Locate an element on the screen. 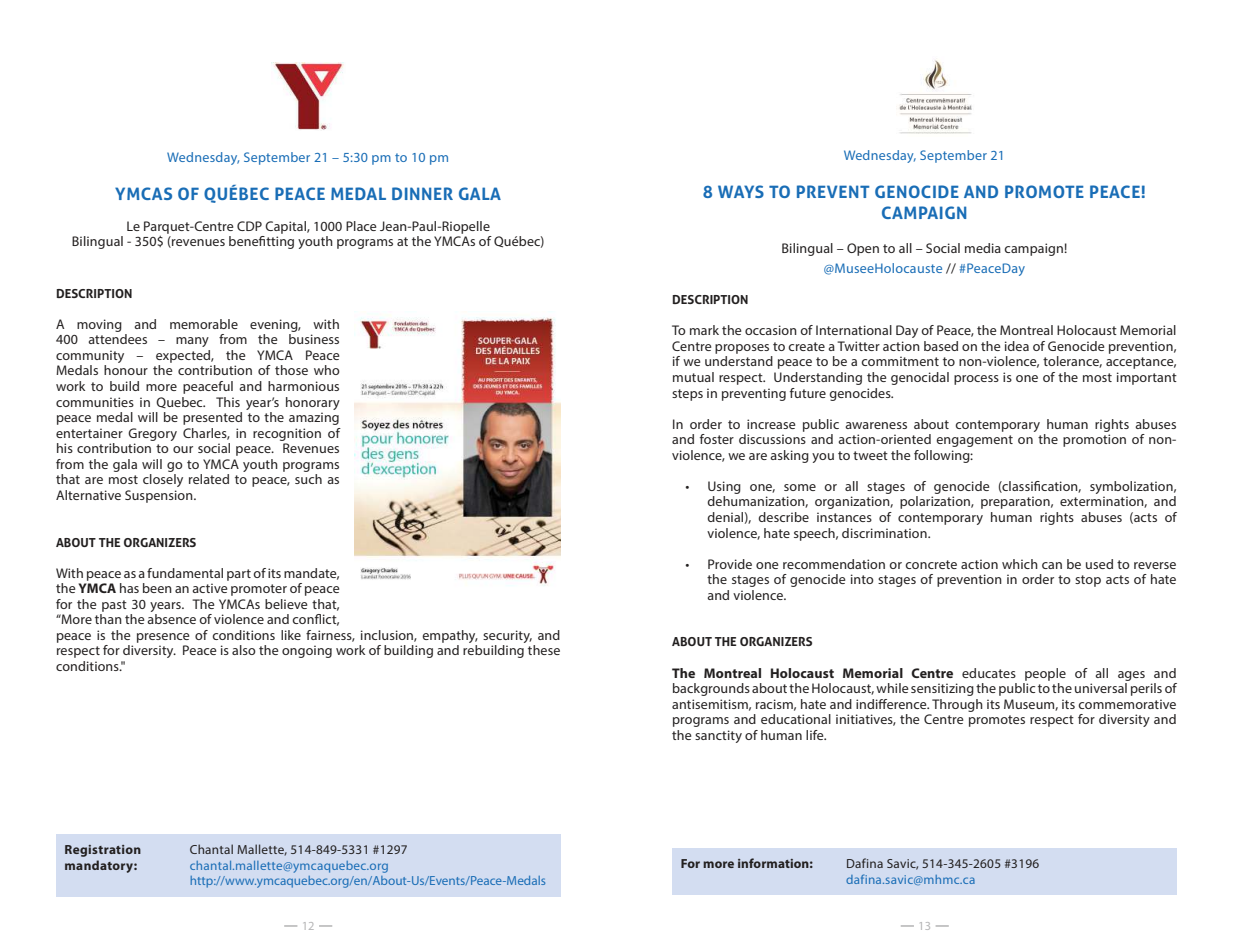 This screenshot has width=1233, height=952. these is located at coordinates (544, 650).
